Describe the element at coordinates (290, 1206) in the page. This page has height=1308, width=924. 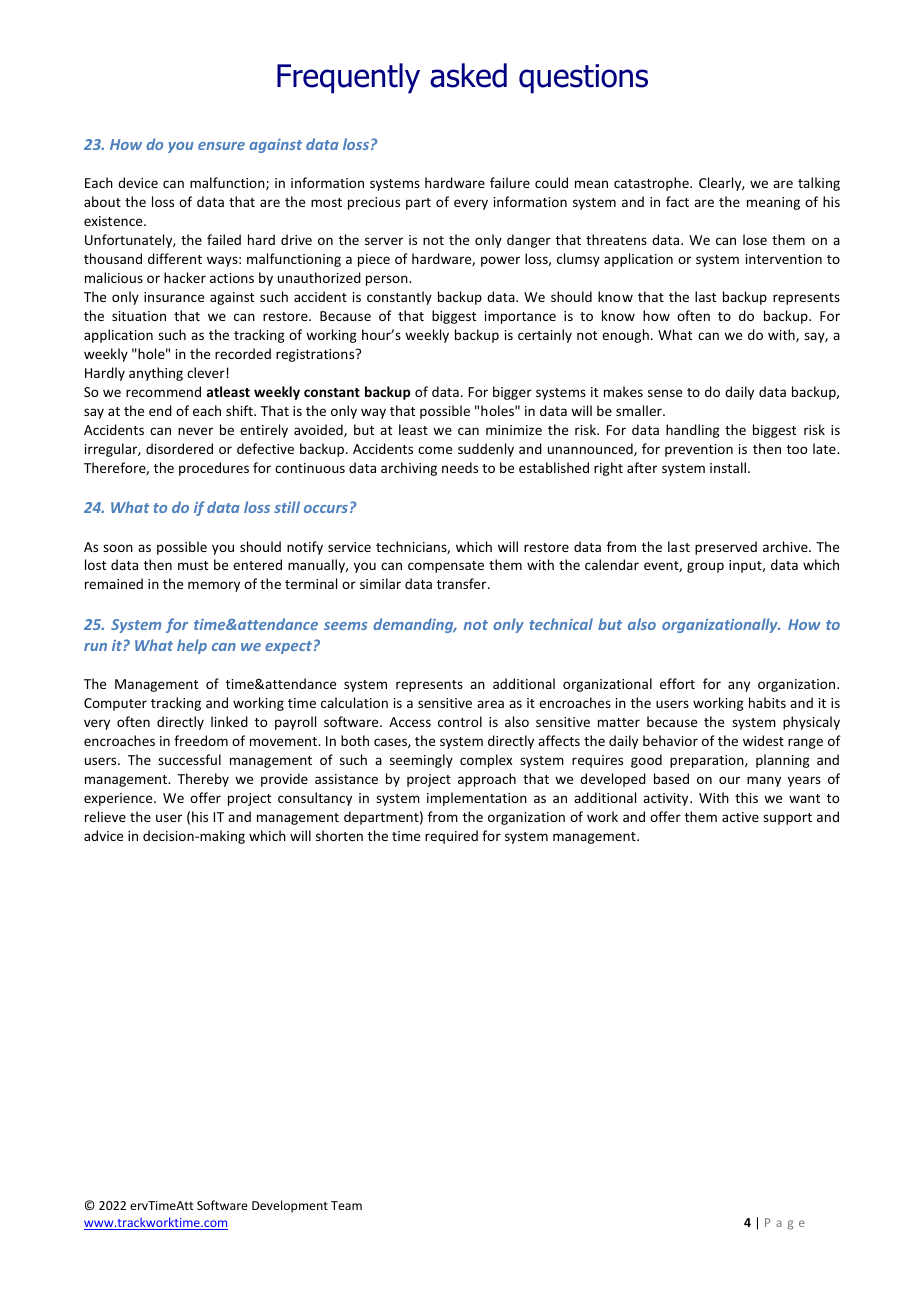
I see `Development` at that location.
